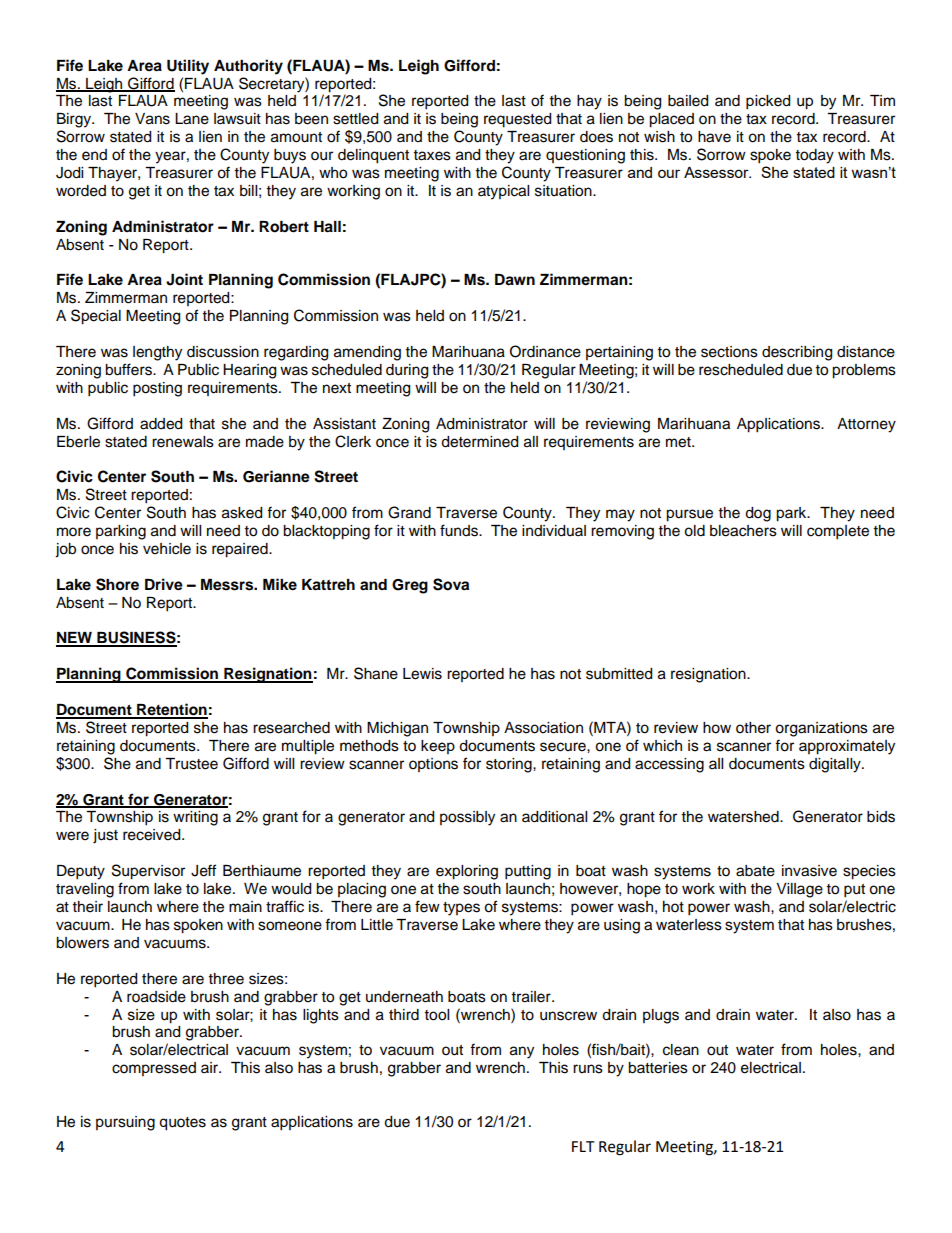  What do you see at coordinates (164, 584) in the image?
I see `Drive` at bounding box center [164, 584].
